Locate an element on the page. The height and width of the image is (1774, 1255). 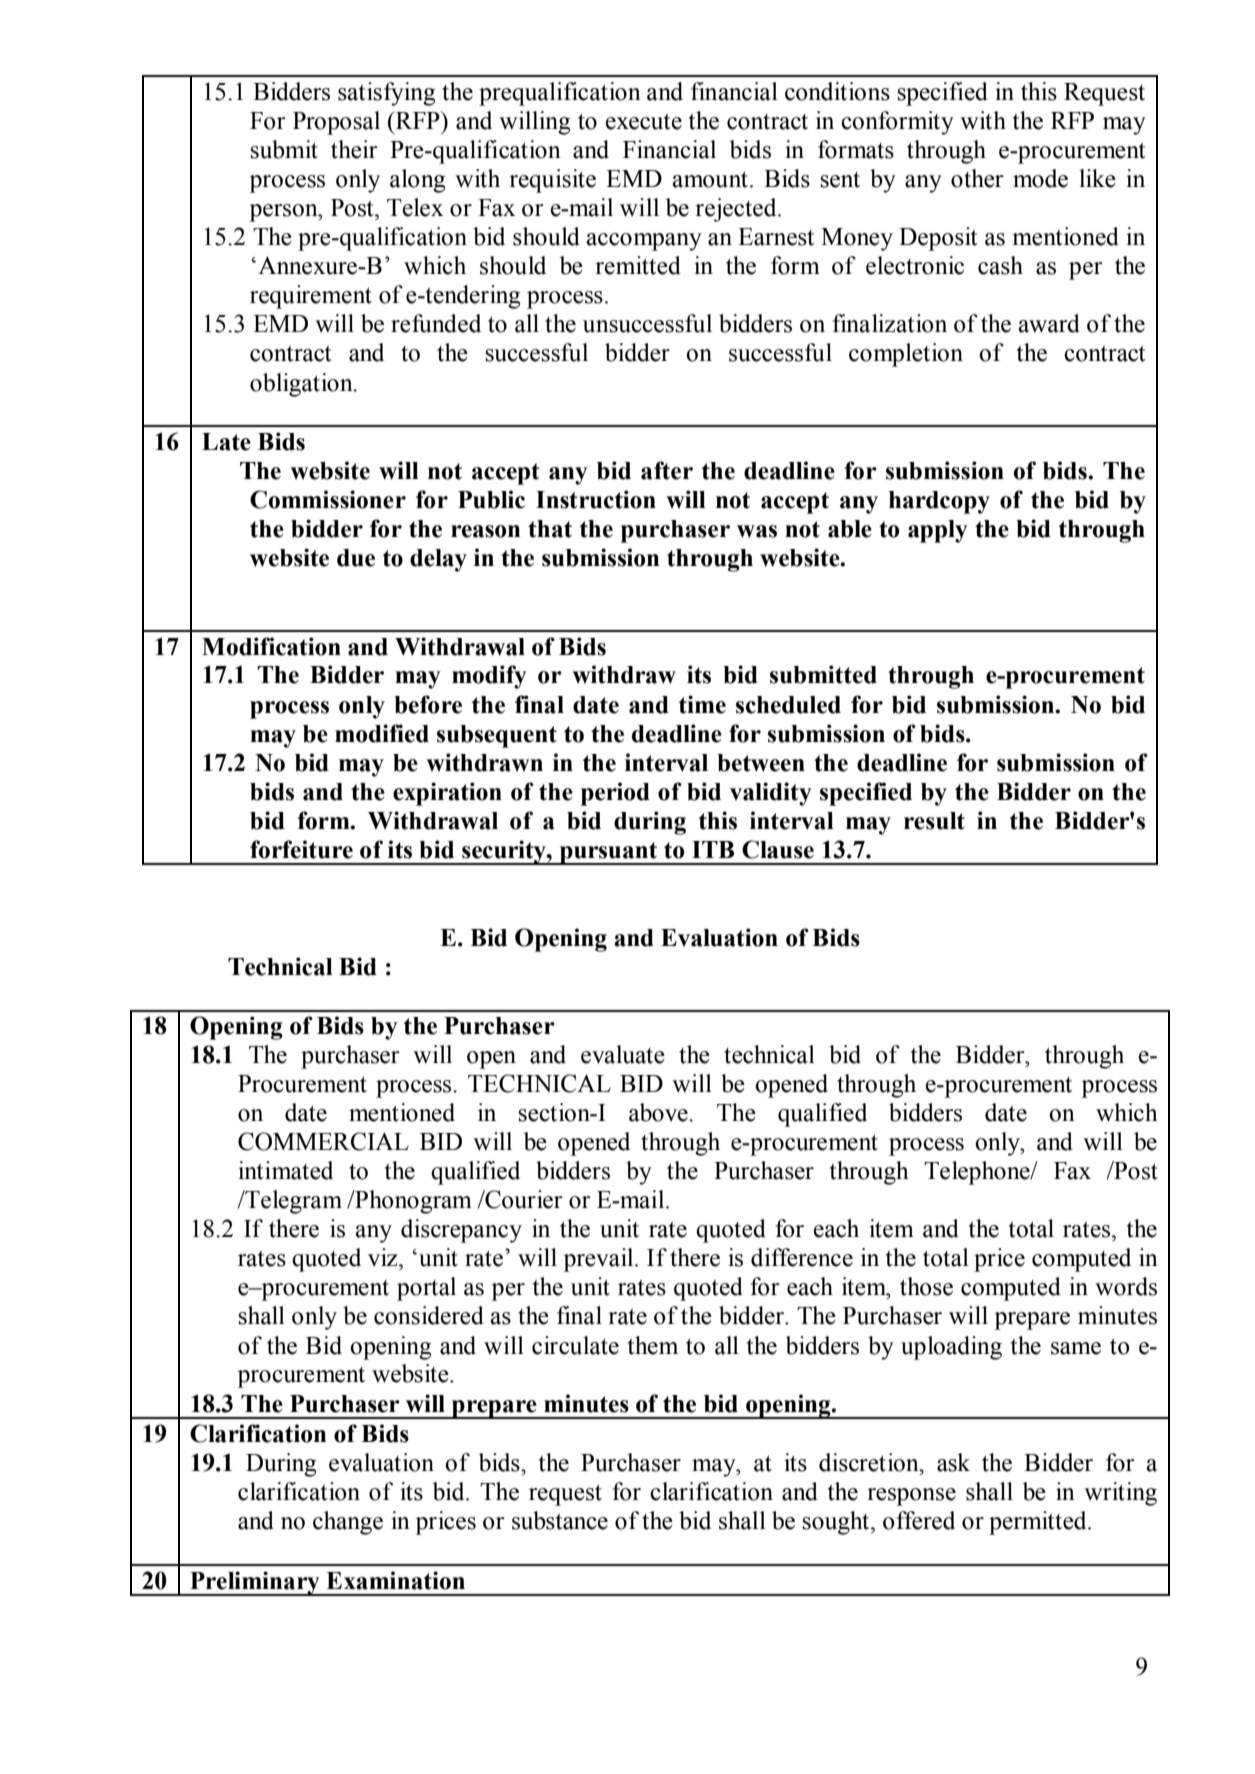
hardcopy is located at coordinates (939, 502).
